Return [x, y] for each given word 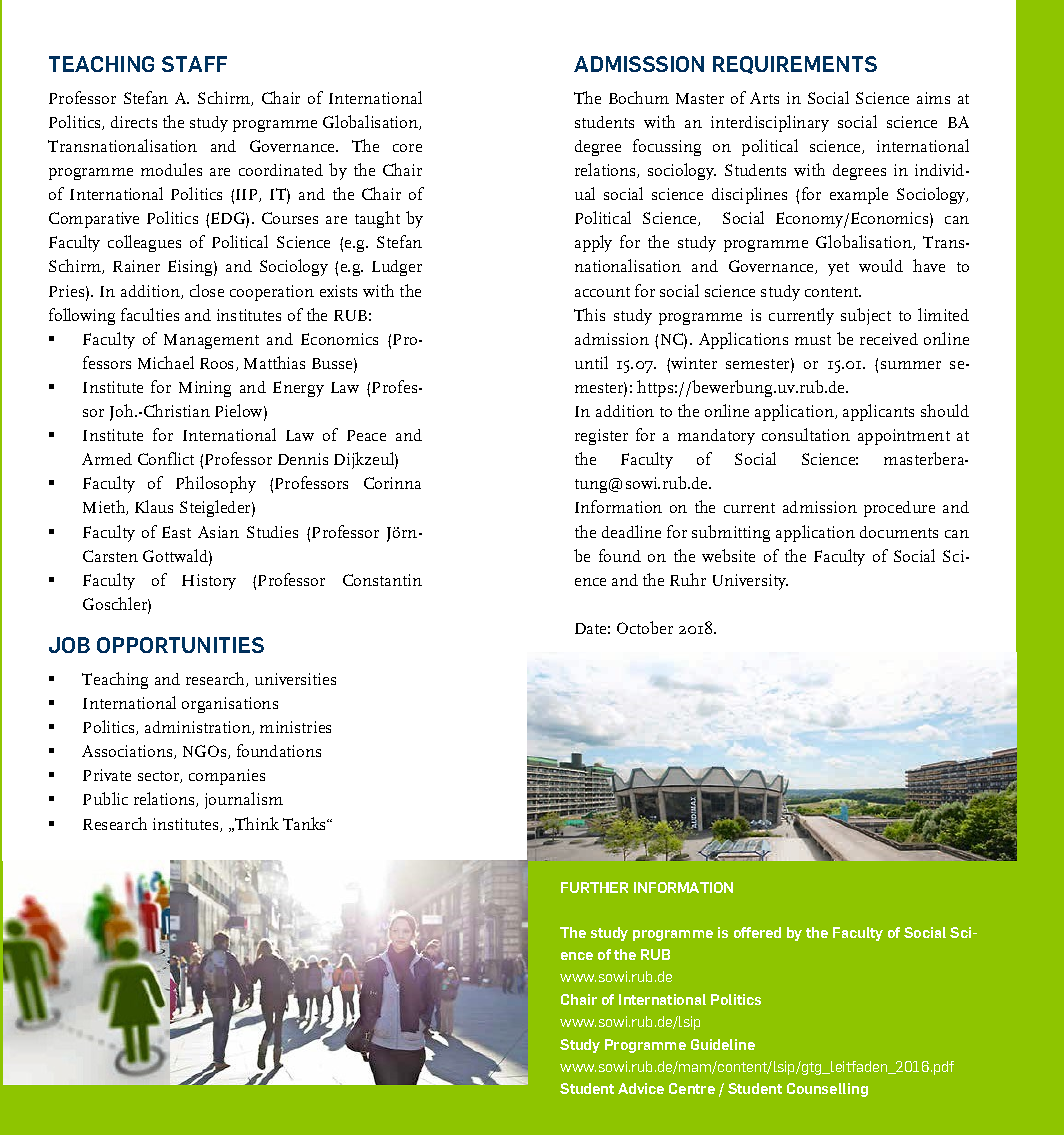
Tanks [306, 823]
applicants [878, 412]
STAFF [194, 64]
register [601, 437]
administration [199, 728]
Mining [205, 389]
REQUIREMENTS [795, 65]
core [407, 148]
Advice [641, 1088]
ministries [295, 727]
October [645, 627]
